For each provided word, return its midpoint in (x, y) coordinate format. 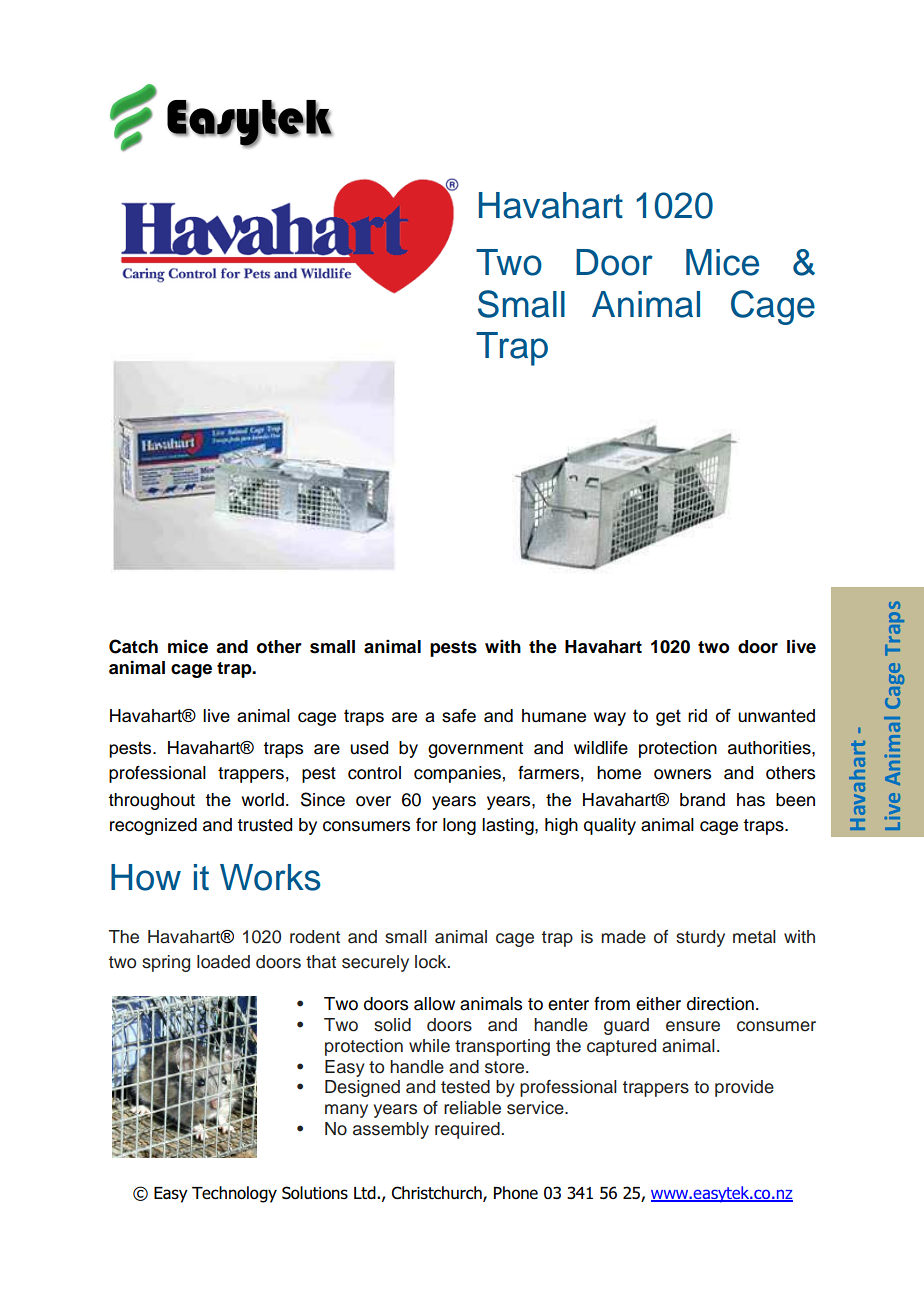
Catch (133, 646)
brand (702, 800)
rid (697, 715)
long (459, 826)
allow (434, 1004)
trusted (264, 825)
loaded (223, 962)
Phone (516, 1193)
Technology (234, 1194)
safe (459, 716)
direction (720, 1004)
